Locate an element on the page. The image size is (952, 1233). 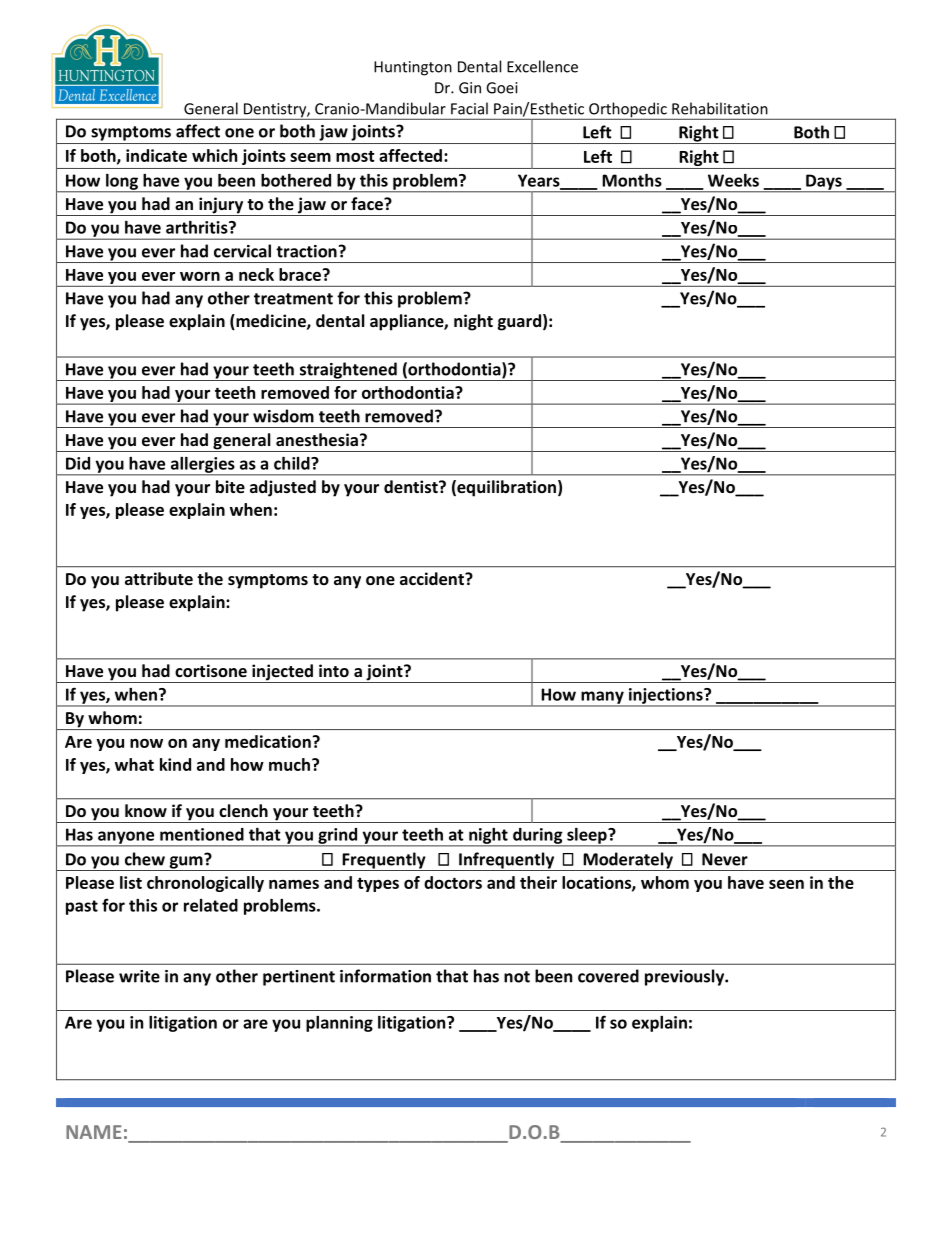
accident is located at coordinates (433, 578).
